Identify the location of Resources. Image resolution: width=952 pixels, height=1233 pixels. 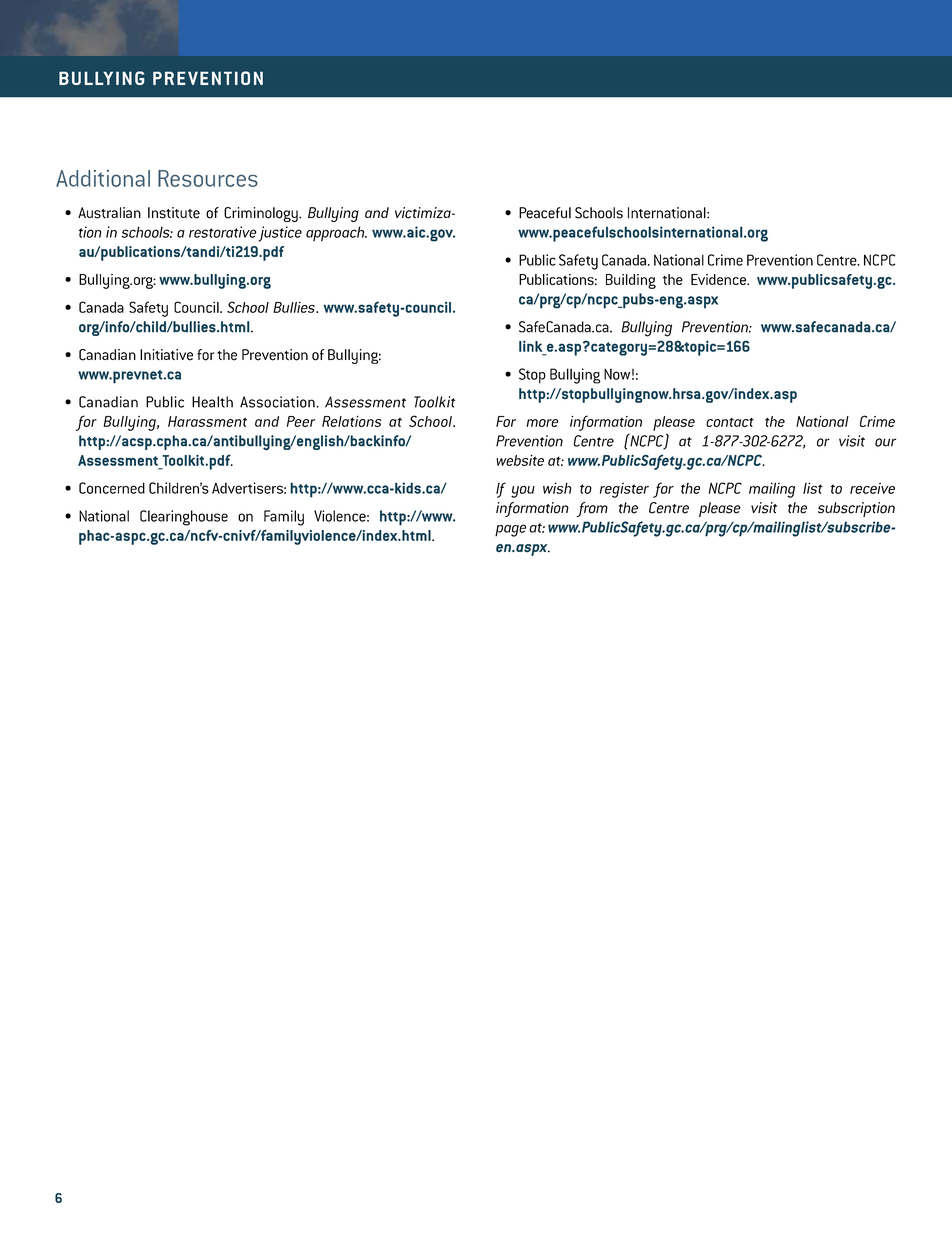
(208, 178).
